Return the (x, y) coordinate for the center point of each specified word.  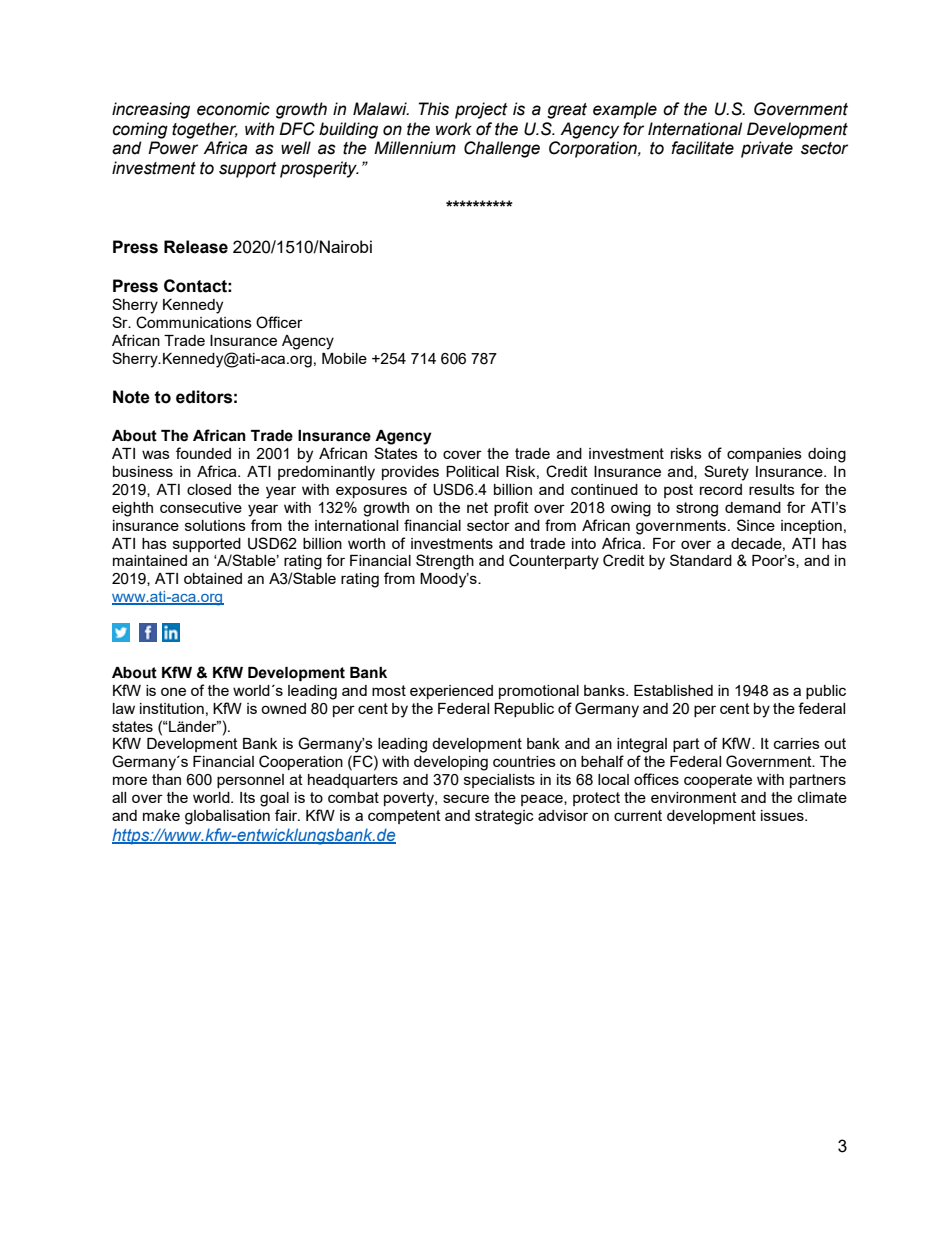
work (454, 129)
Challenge (502, 149)
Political (472, 471)
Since (756, 525)
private (767, 149)
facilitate (702, 148)
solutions (215, 525)
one (173, 691)
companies (764, 455)
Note (131, 397)
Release (196, 247)
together (205, 130)
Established (673, 690)
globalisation (227, 817)
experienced (451, 692)
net (477, 507)
